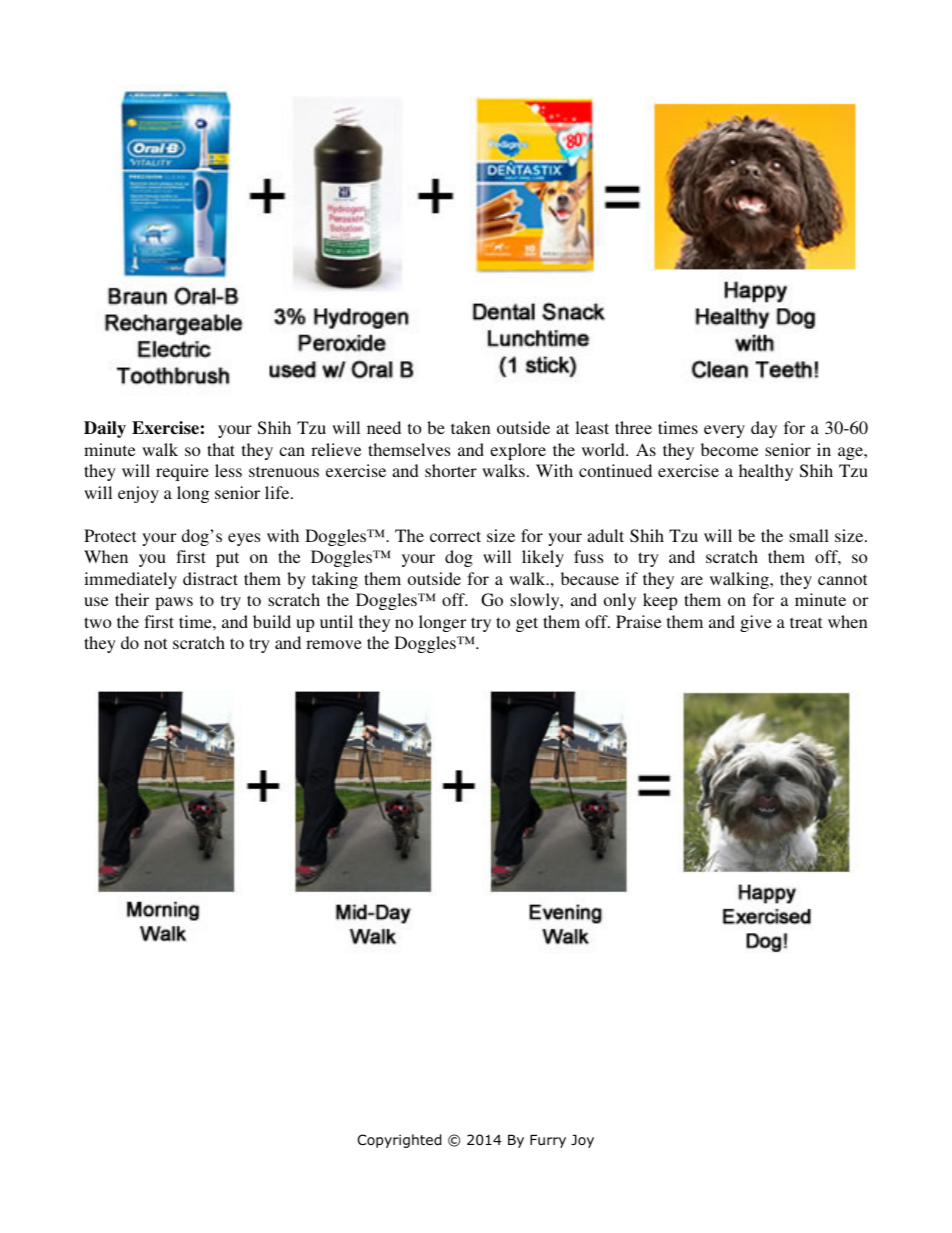  I want to click on give, so click(756, 623).
